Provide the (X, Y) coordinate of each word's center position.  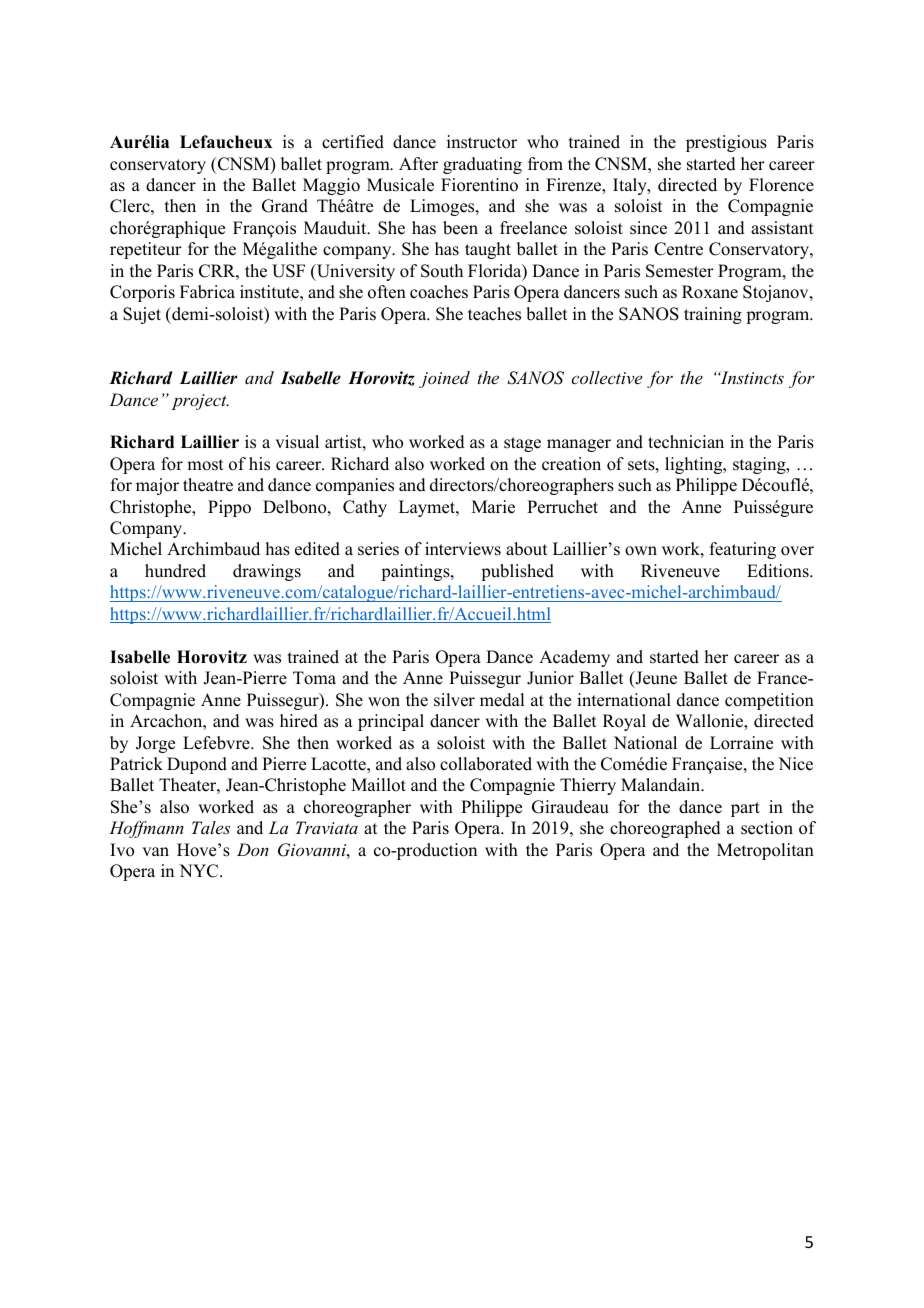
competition (769, 701)
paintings (416, 572)
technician (686, 442)
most (205, 465)
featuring (743, 550)
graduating (482, 165)
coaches (439, 292)
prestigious (726, 143)
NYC (200, 871)
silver (454, 700)
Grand (285, 206)
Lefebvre (217, 743)
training (713, 315)
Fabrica (207, 292)
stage (522, 444)
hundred (175, 571)
